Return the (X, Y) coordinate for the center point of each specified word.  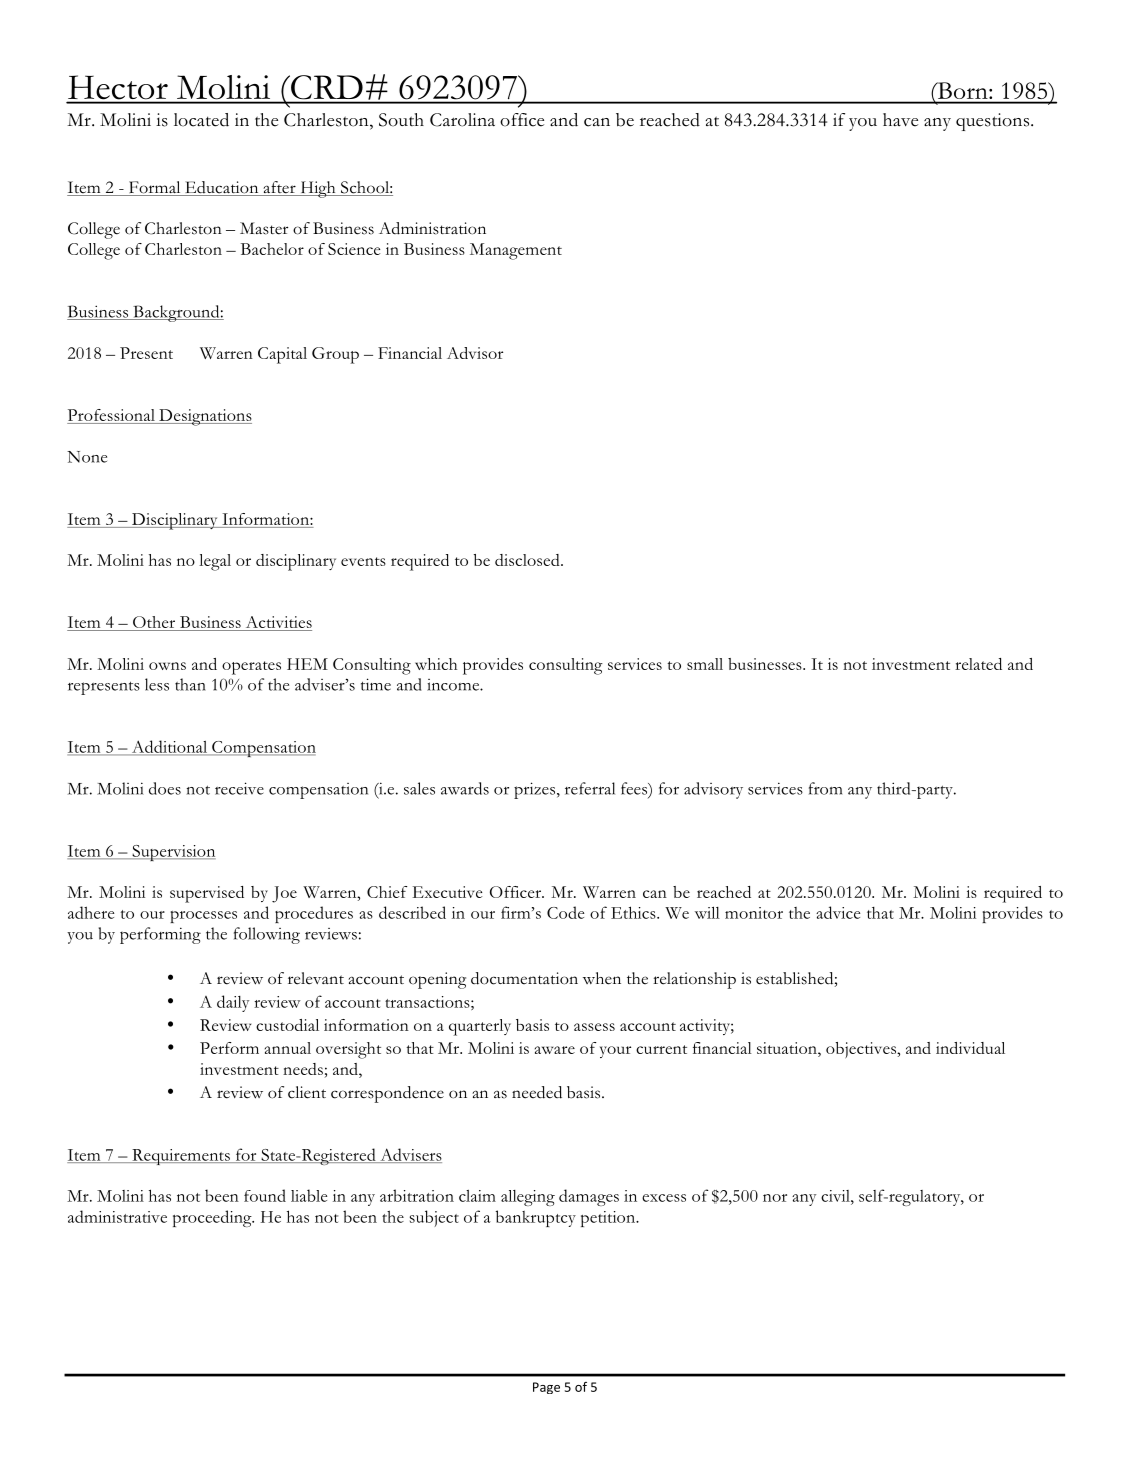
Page (546, 1388)
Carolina (462, 120)
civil (836, 1196)
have (900, 120)
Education (222, 188)
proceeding (213, 1218)
